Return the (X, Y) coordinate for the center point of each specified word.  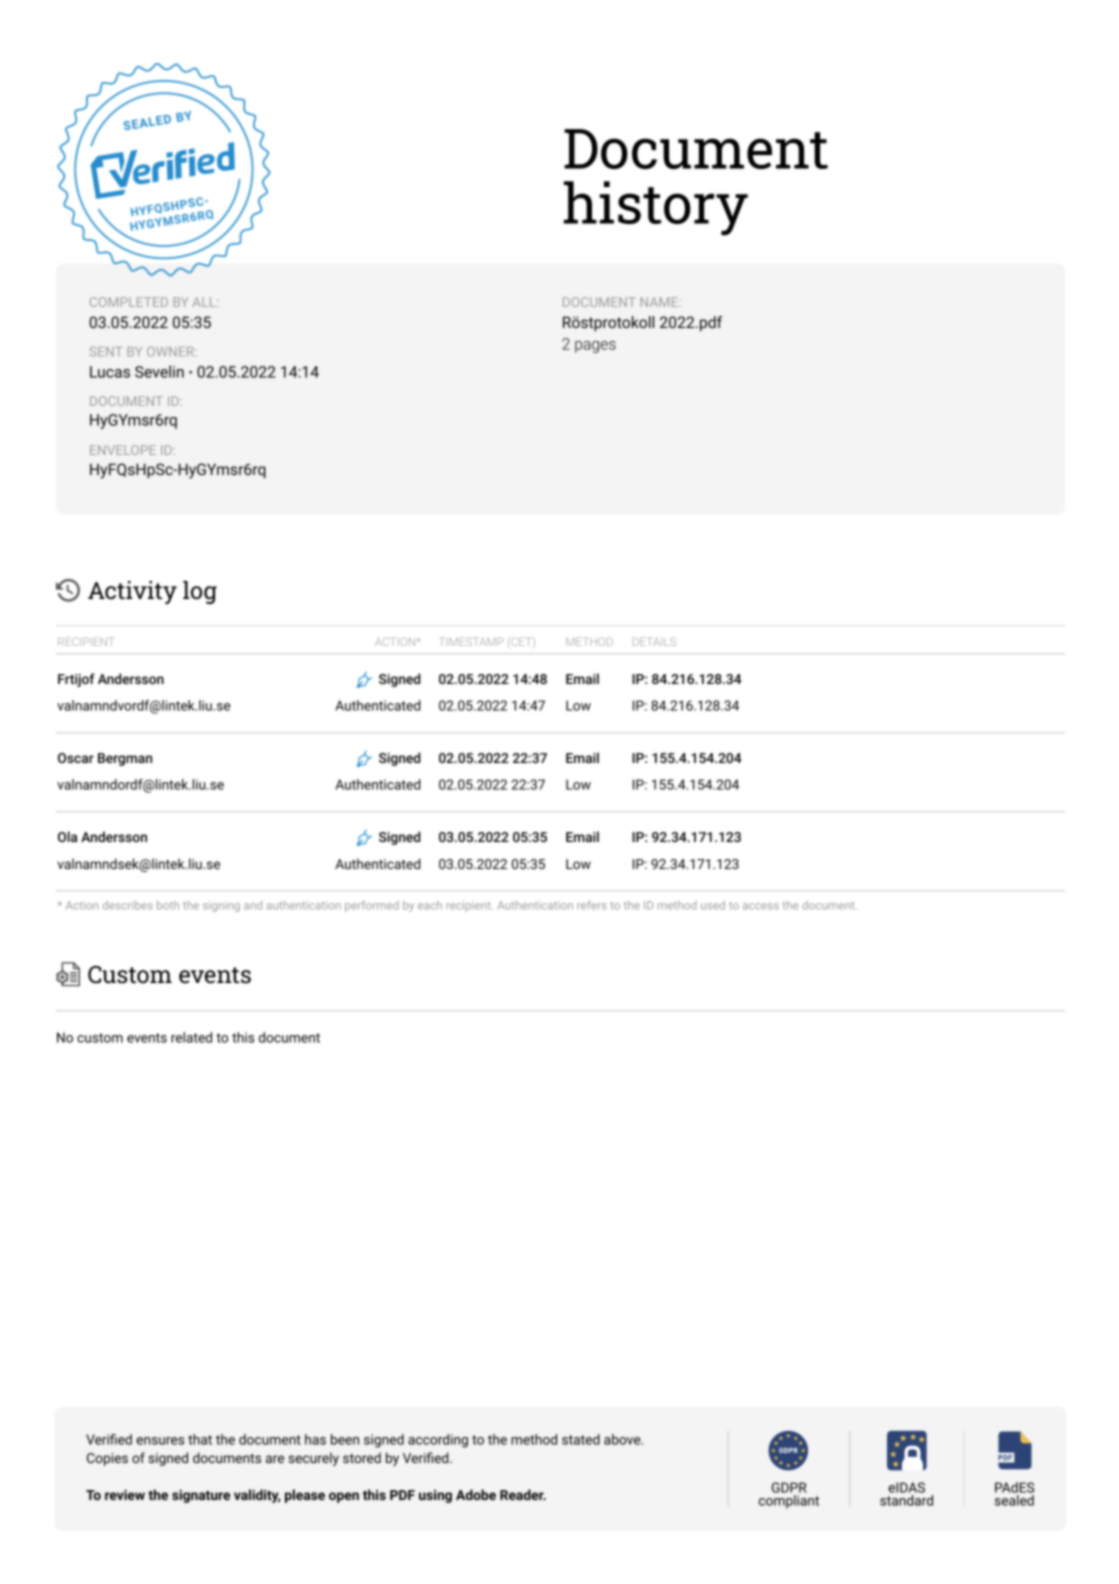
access (761, 906)
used (713, 905)
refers (591, 905)
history (656, 208)
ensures (160, 1441)
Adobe (476, 1494)
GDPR (789, 1489)
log (200, 592)
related (191, 1037)
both (168, 905)
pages (595, 347)
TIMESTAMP (472, 641)
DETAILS (654, 641)
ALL (205, 302)
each (430, 905)
